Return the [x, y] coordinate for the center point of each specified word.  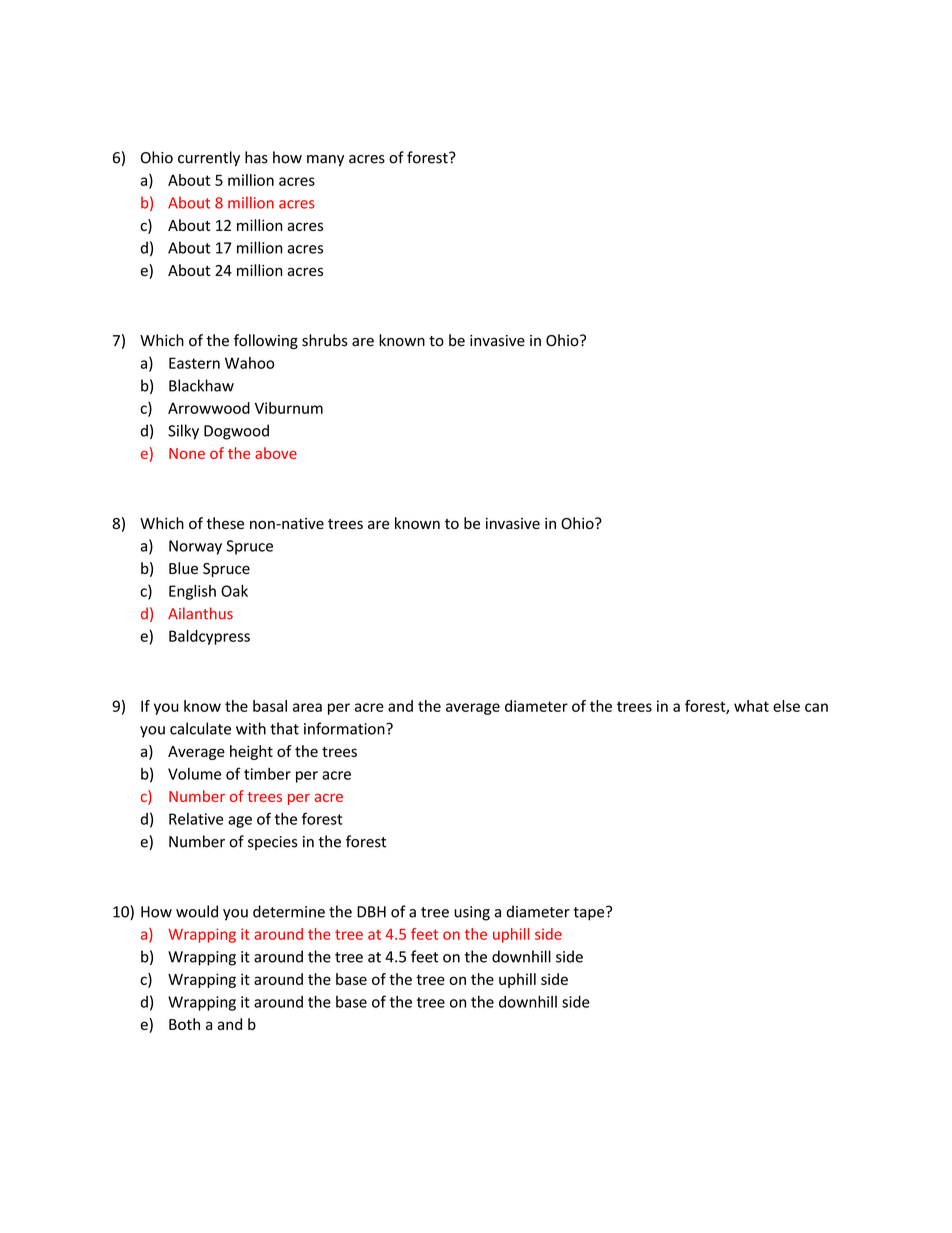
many [325, 161]
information [345, 728]
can [816, 707]
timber [267, 774]
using [472, 913]
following [266, 341]
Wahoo [249, 363]
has [256, 157]
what [751, 706]
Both [184, 1024]
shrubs [325, 340]
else [786, 706]
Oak [234, 591]
